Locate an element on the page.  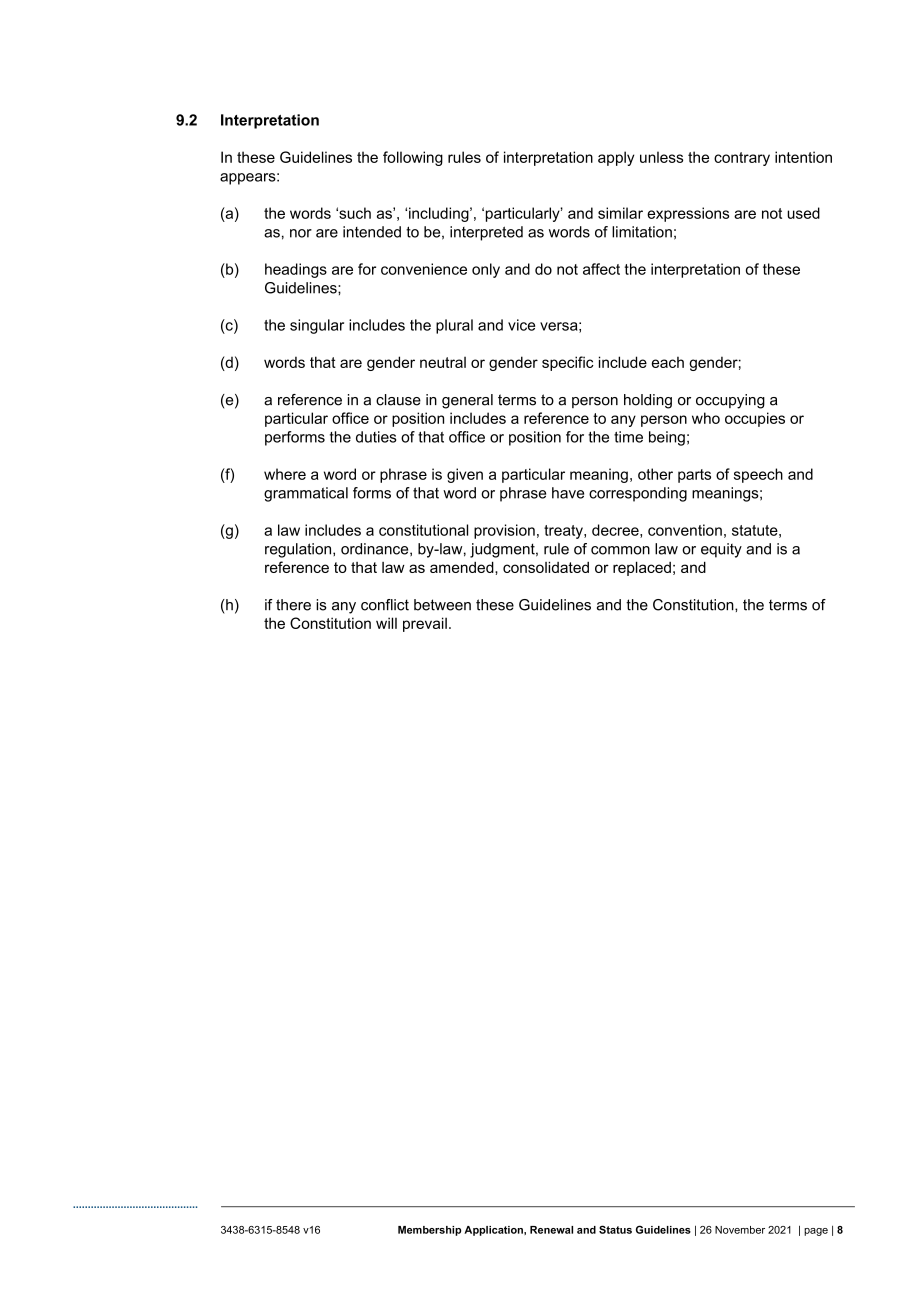
contrary is located at coordinates (742, 159).
